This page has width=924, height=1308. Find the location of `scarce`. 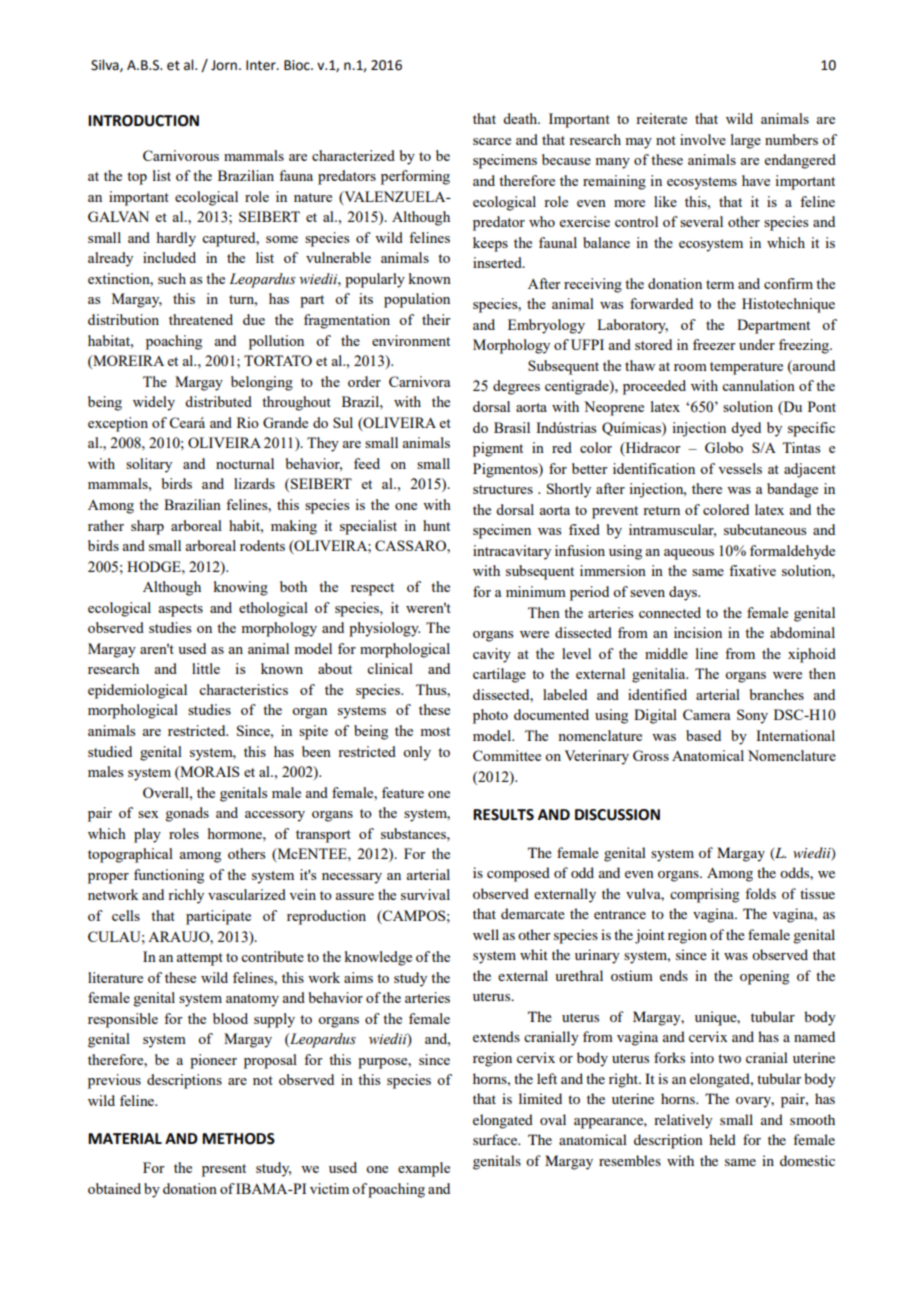

scarce is located at coordinates (492, 141).
